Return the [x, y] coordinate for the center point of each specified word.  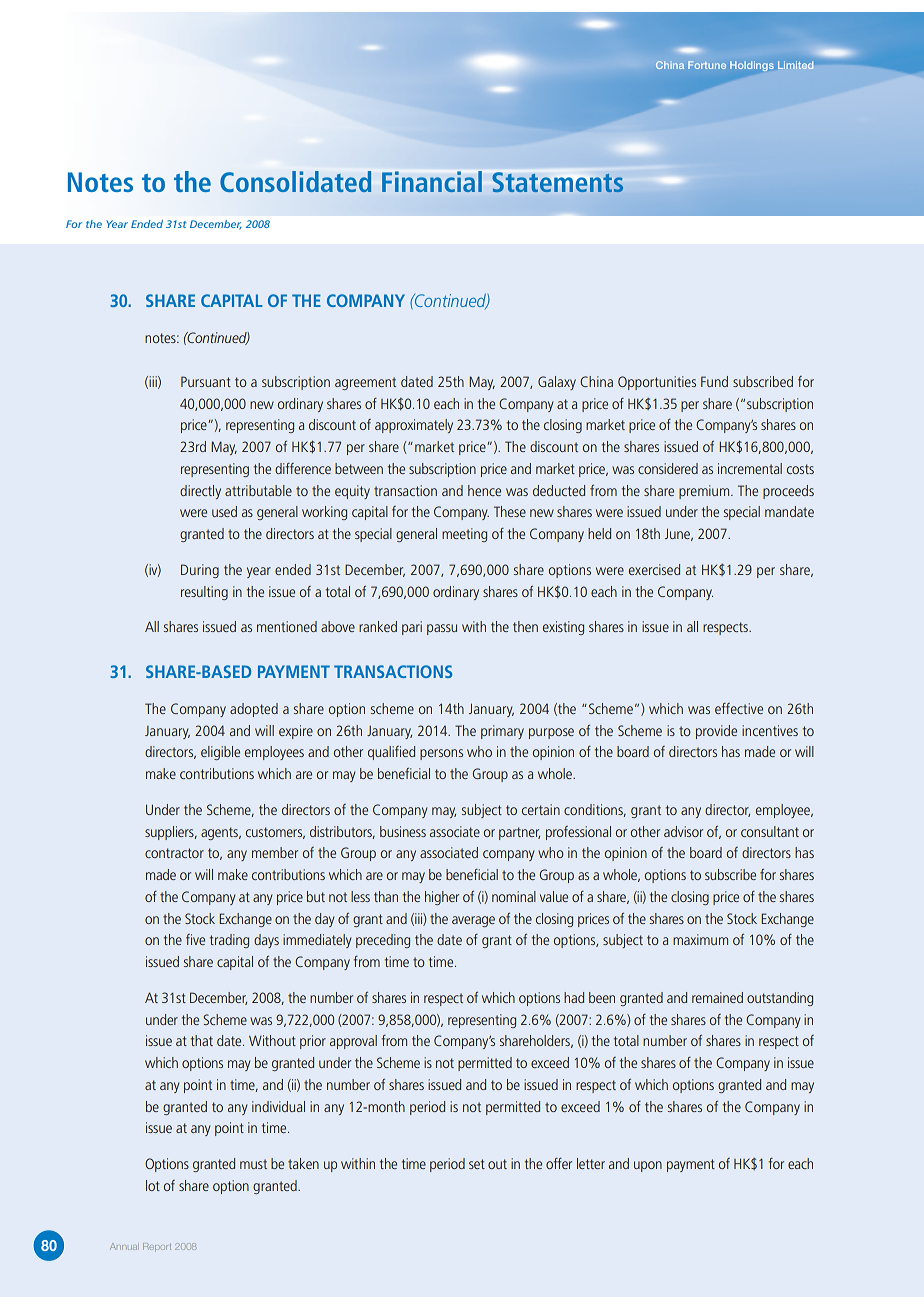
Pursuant [206, 381]
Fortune [707, 65]
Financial [432, 181]
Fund [714, 381]
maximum [700, 939]
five [195, 939]
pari [412, 628]
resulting [204, 593]
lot [153, 1185]
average [473, 921]
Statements [558, 182]
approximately [414, 426]
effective [739, 708]
